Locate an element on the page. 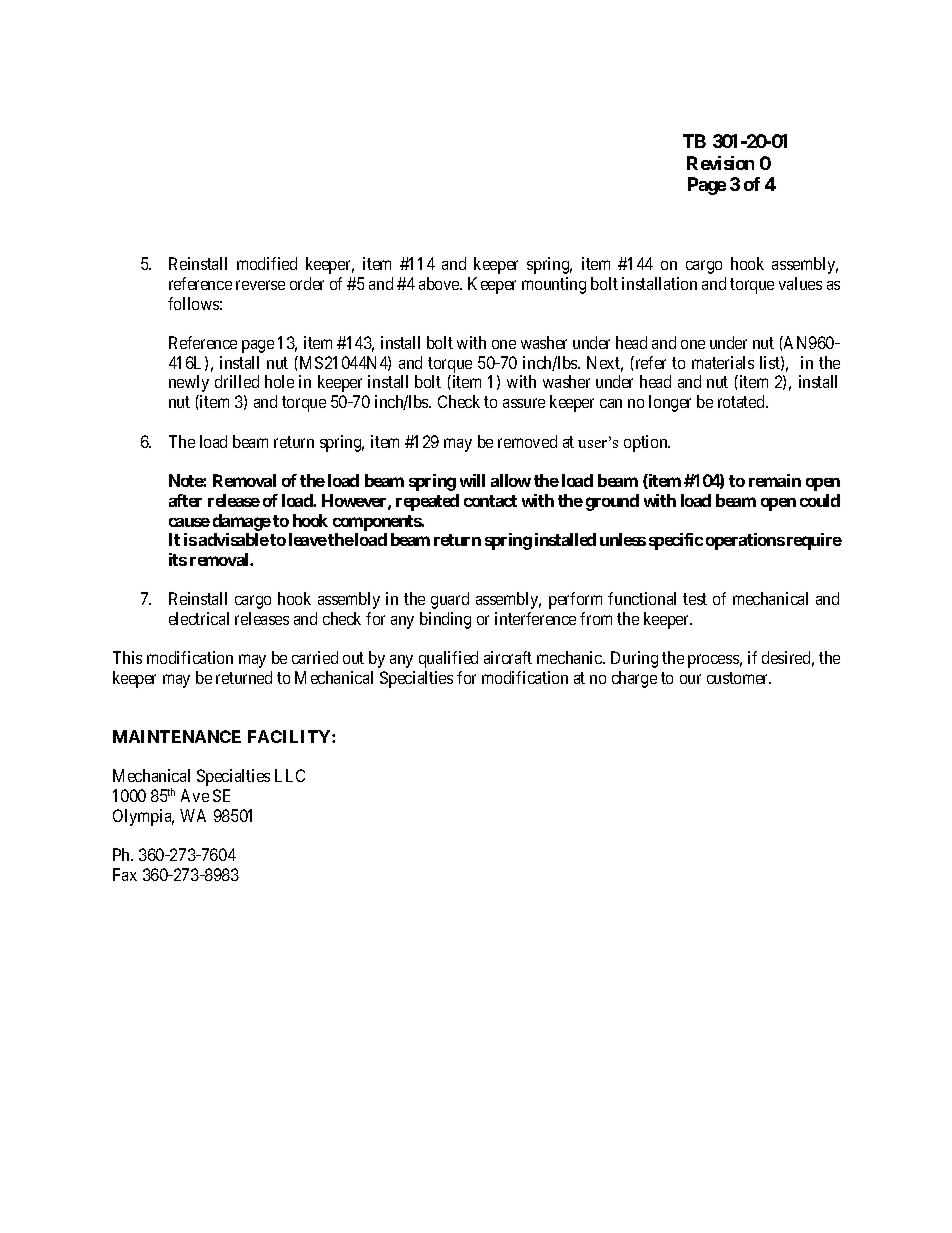  rotated is located at coordinates (742, 401).
